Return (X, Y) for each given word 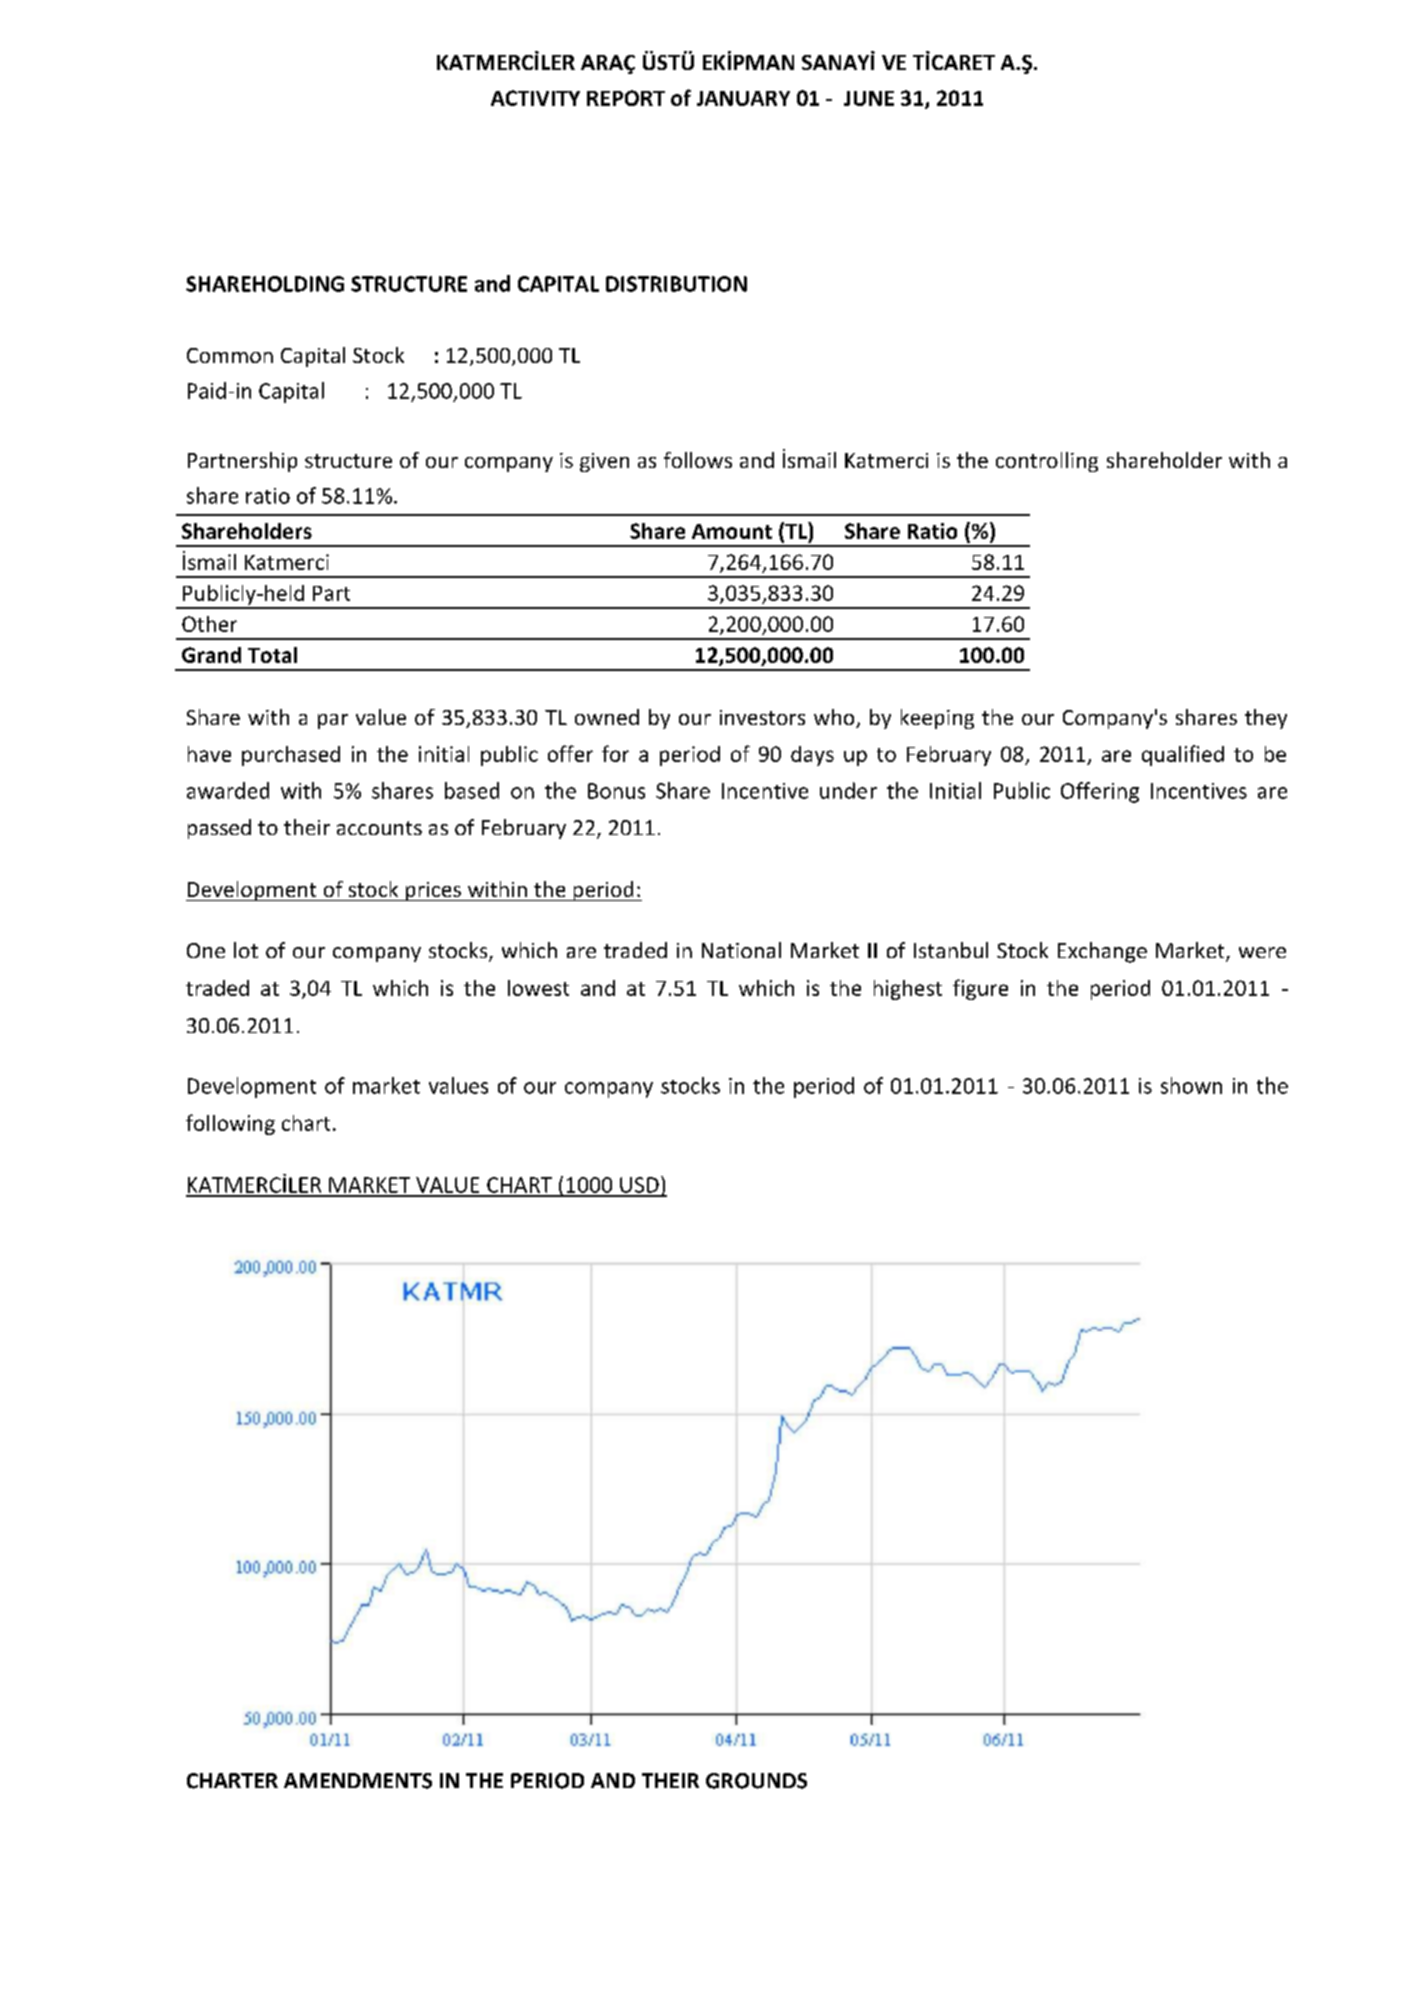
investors (762, 717)
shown (1191, 1085)
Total (272, 655)
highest (908, 990)
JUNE (869, 98)
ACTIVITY (535, 98)
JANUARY (743, 98)
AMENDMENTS (358, 1781)
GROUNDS (756, 1781)
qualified (1183, 755)
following (230, 1124)
